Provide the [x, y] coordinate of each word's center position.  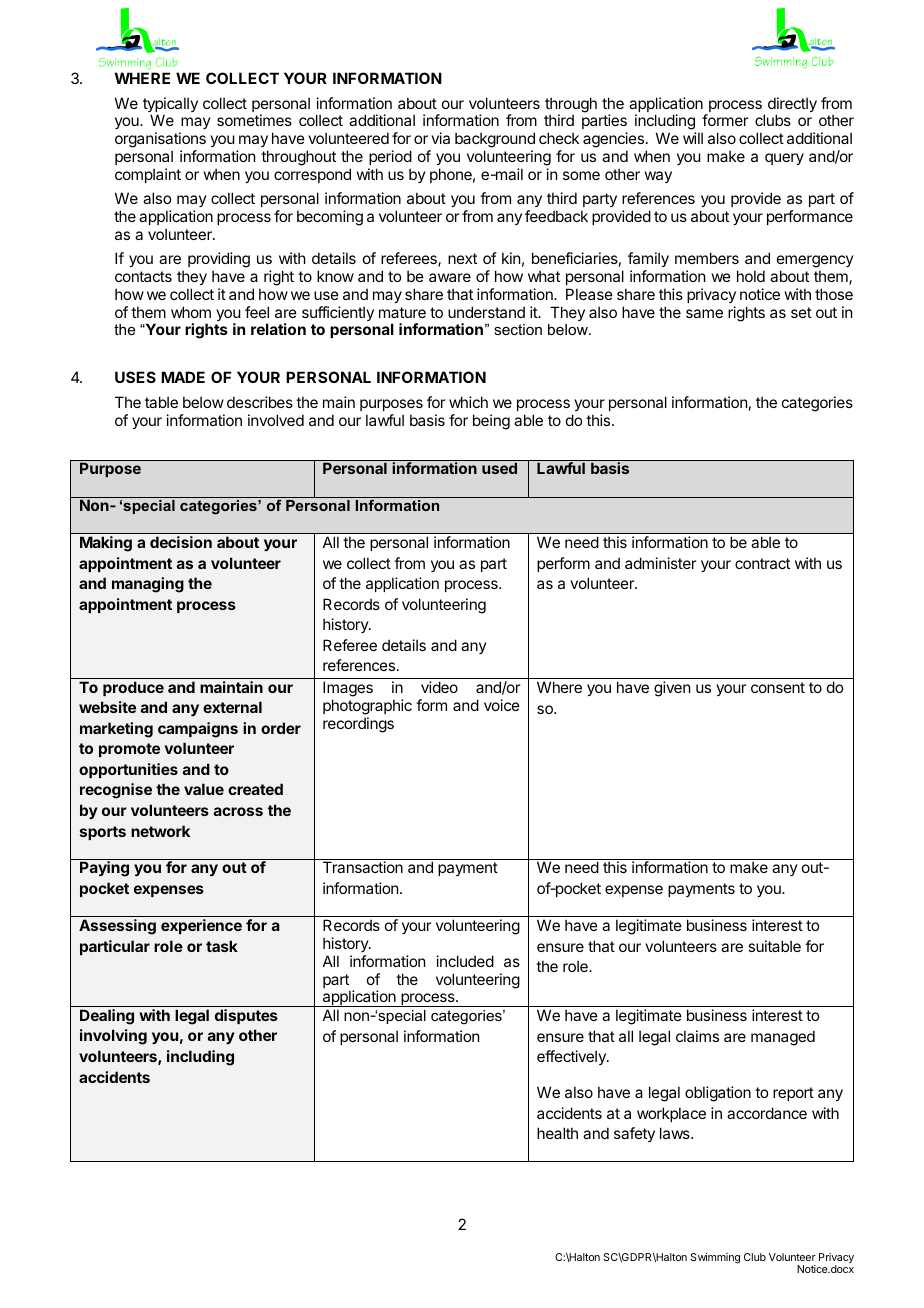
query [784, 159]
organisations [160, 141]
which [468, 402]
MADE [183, 377]
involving [113, 1037]
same [704, 313]
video [439, 687]
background [495, 141]
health [557, 1133]
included [465, 961]
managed [783, 1038]
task [222, 946]
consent [778, 687]
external [232, 707]
